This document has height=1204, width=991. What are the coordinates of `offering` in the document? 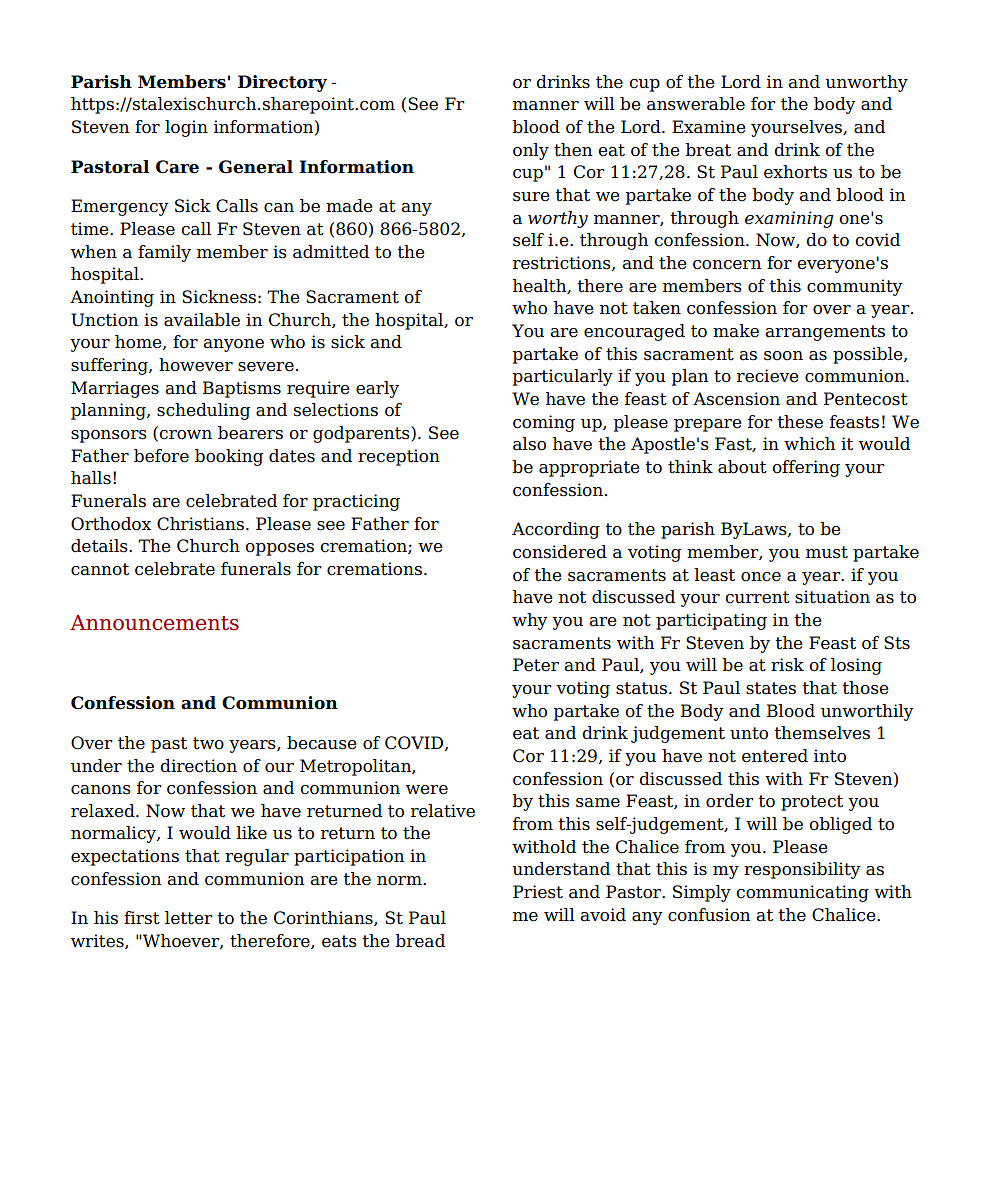 It's located at (806, 468).
